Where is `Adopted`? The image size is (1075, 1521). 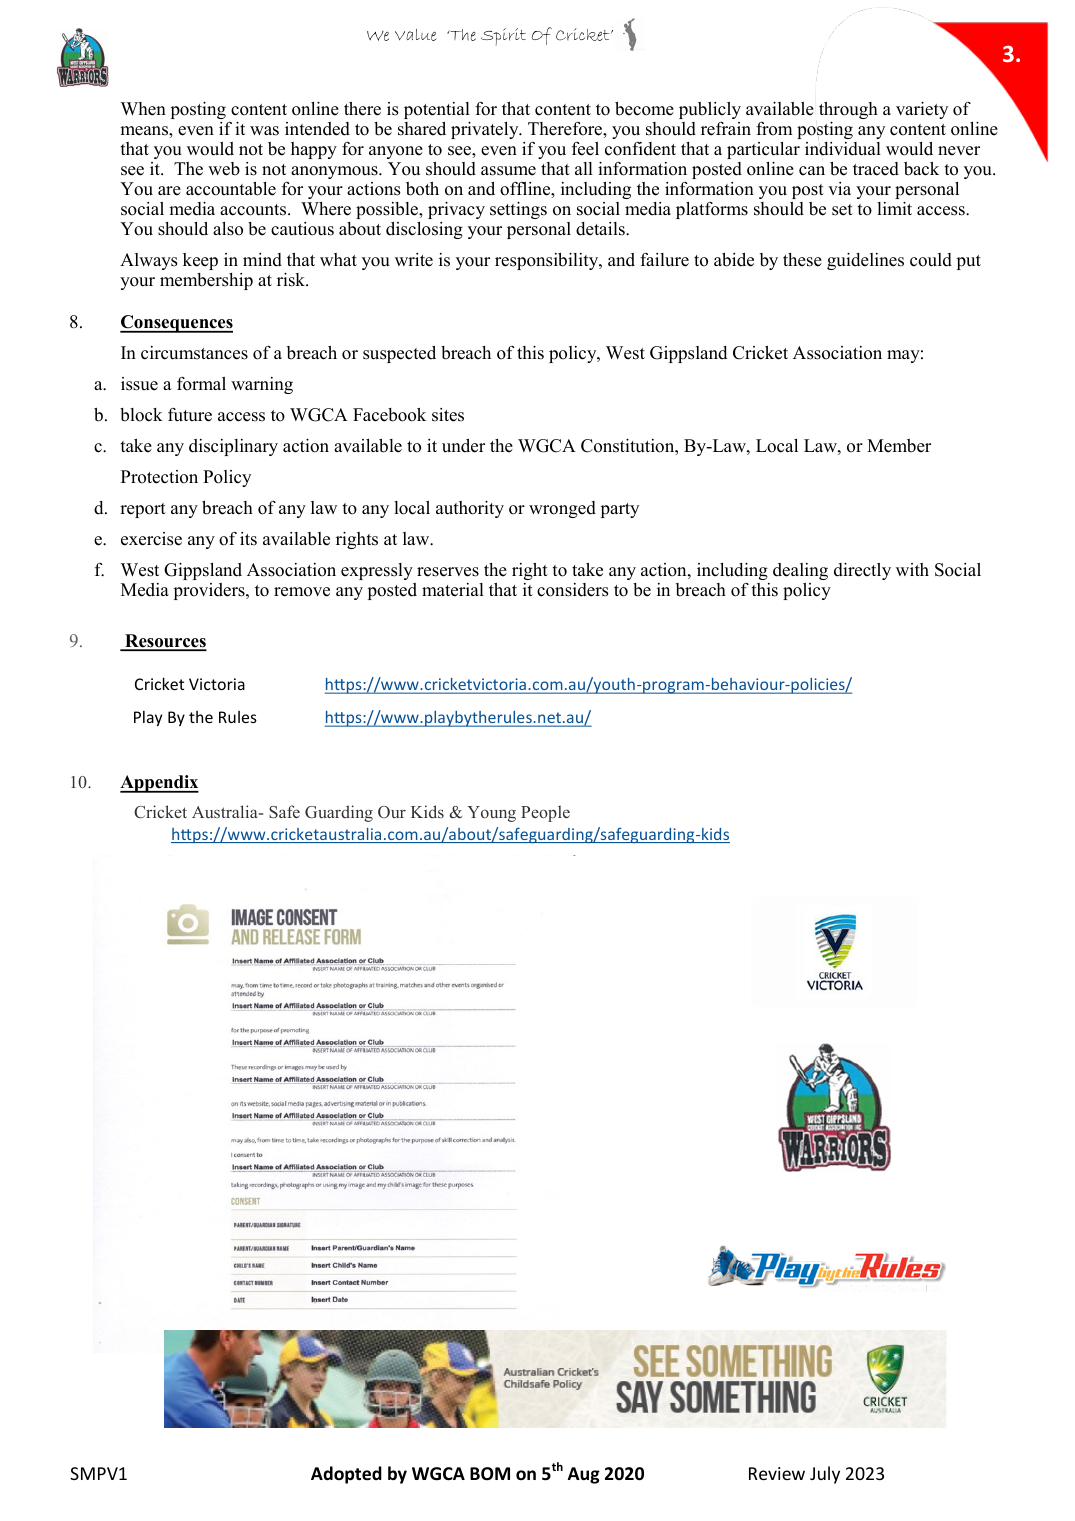
Adopted is located at coordinates (346, 1475).
